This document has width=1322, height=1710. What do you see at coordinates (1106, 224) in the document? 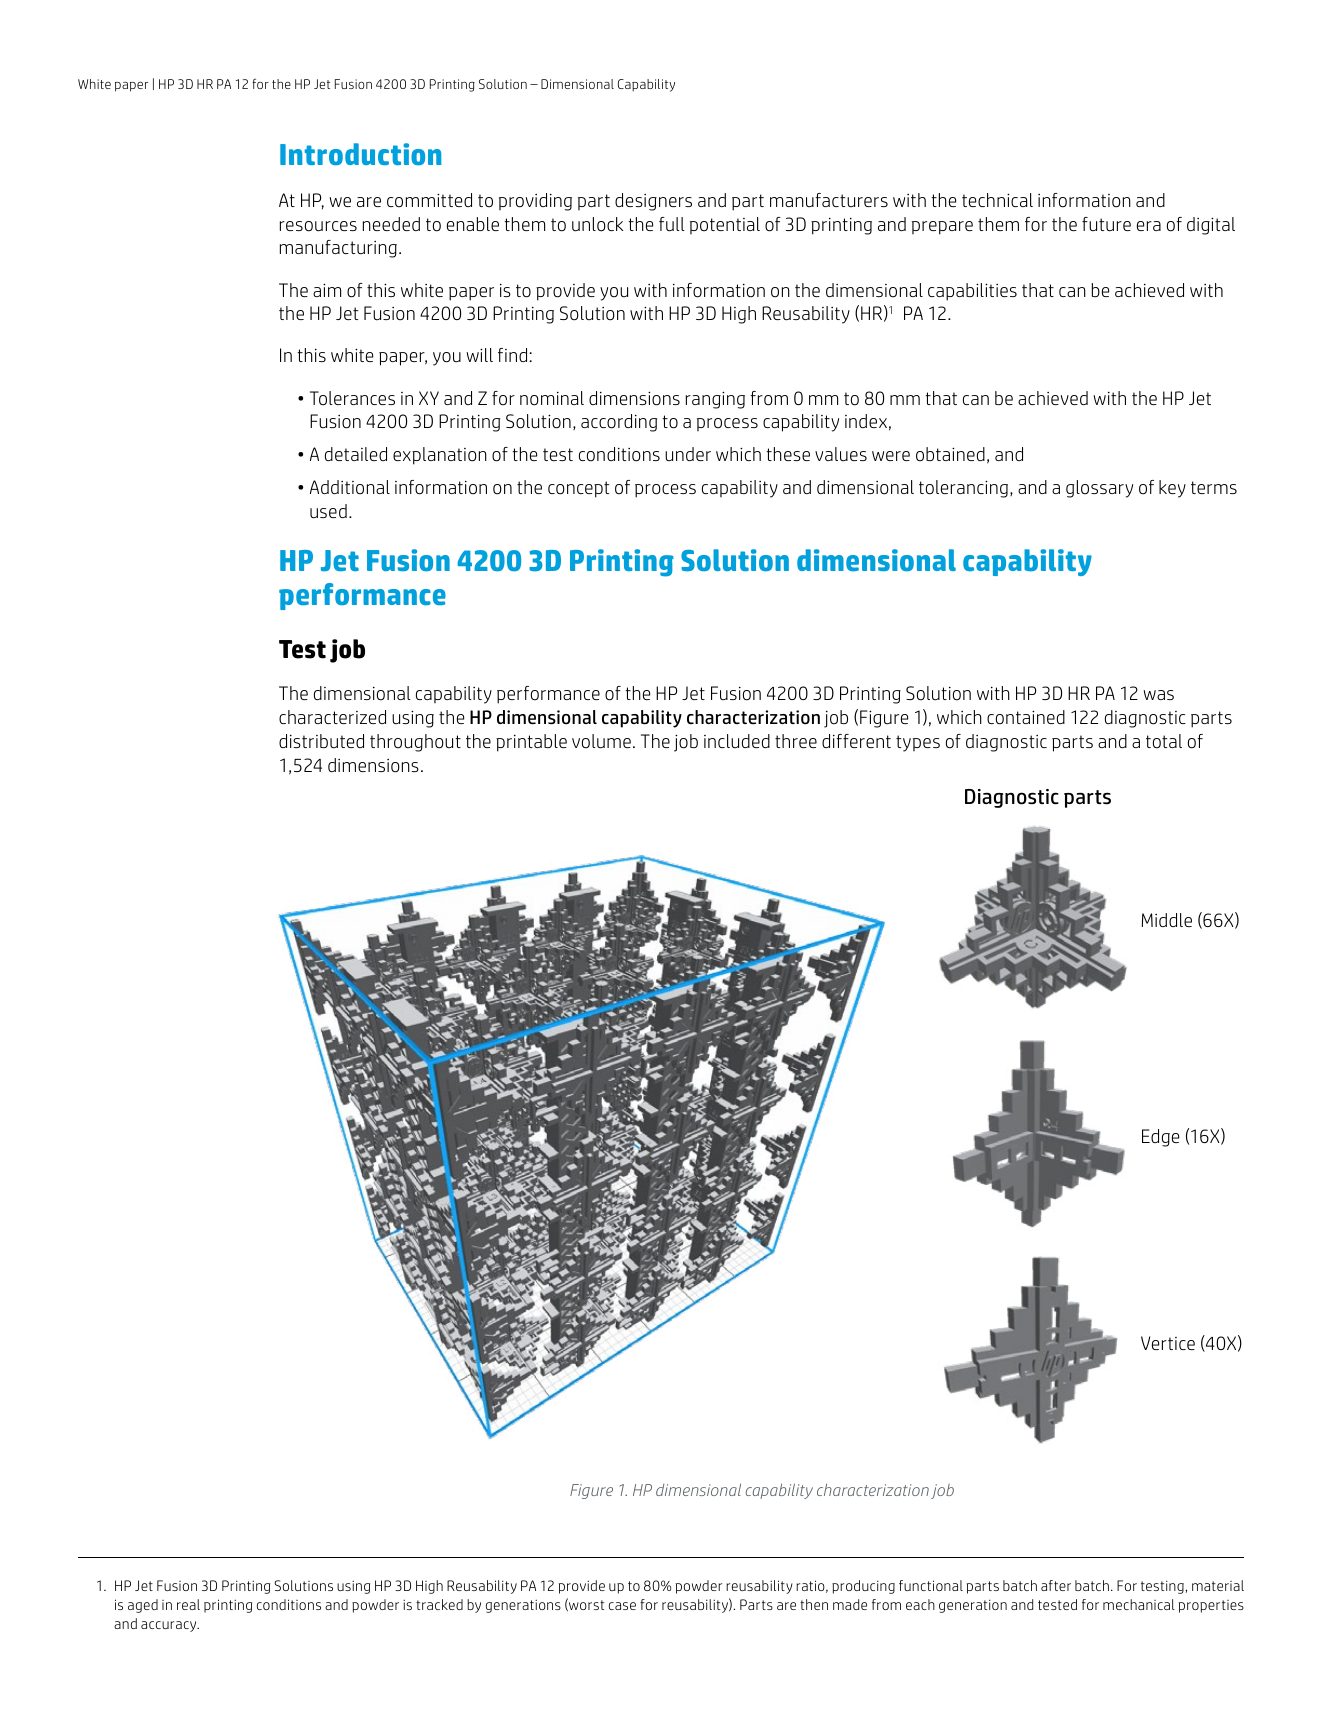
I see `future` at bounding box center [1106, 224].
